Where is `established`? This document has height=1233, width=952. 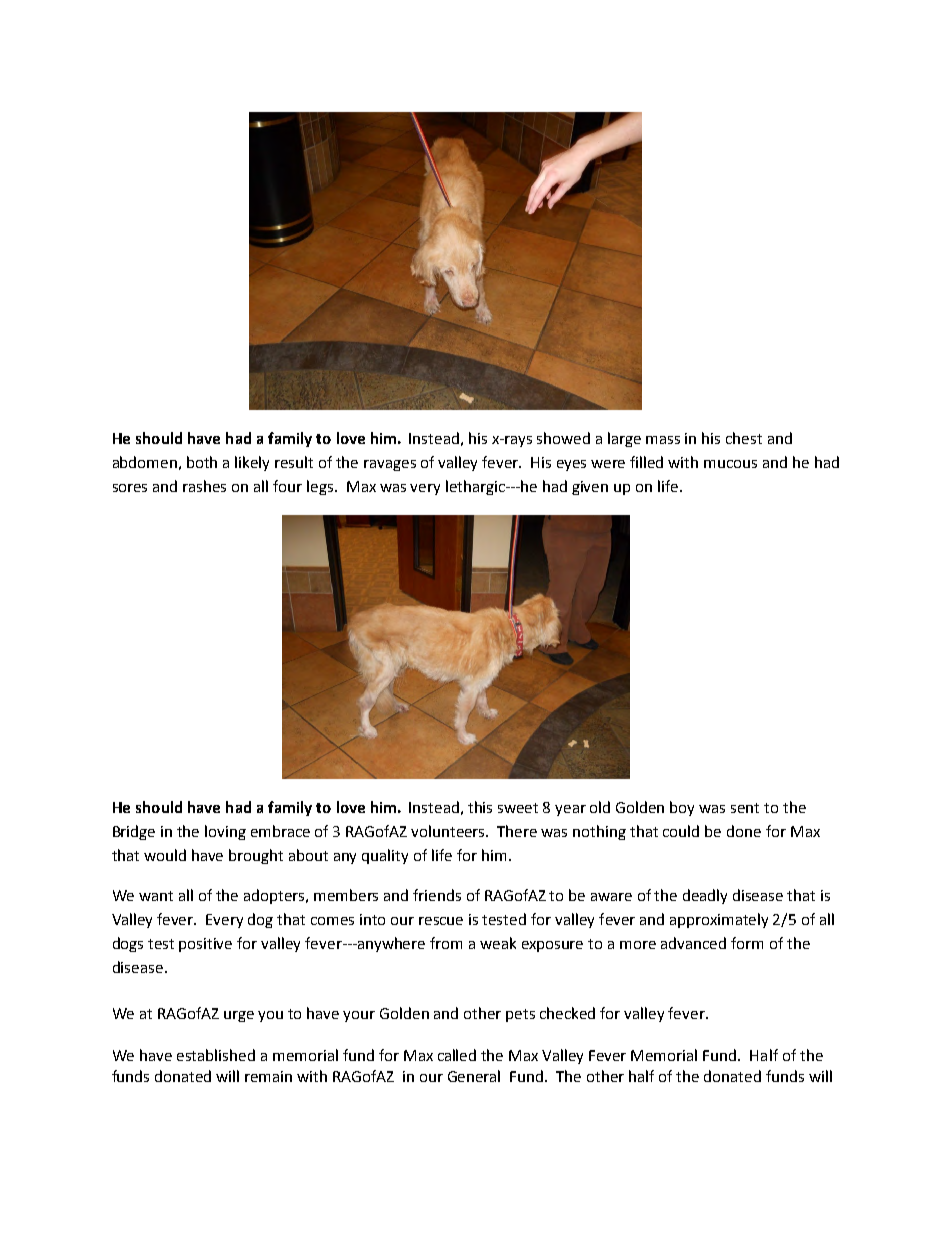
established is located at coordinates (216, 1055).
